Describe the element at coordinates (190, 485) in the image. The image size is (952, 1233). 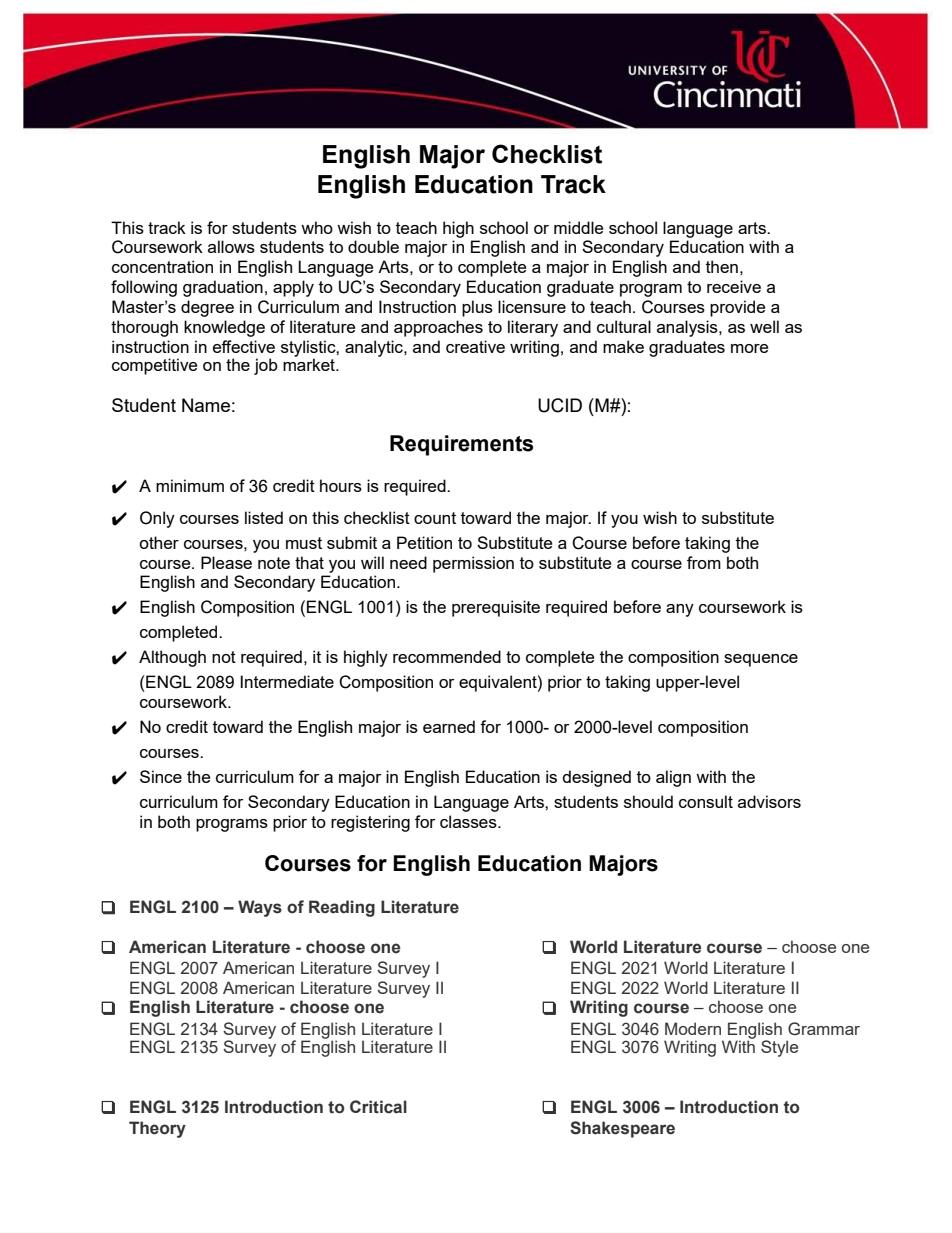
I see `minimum` at that location.
